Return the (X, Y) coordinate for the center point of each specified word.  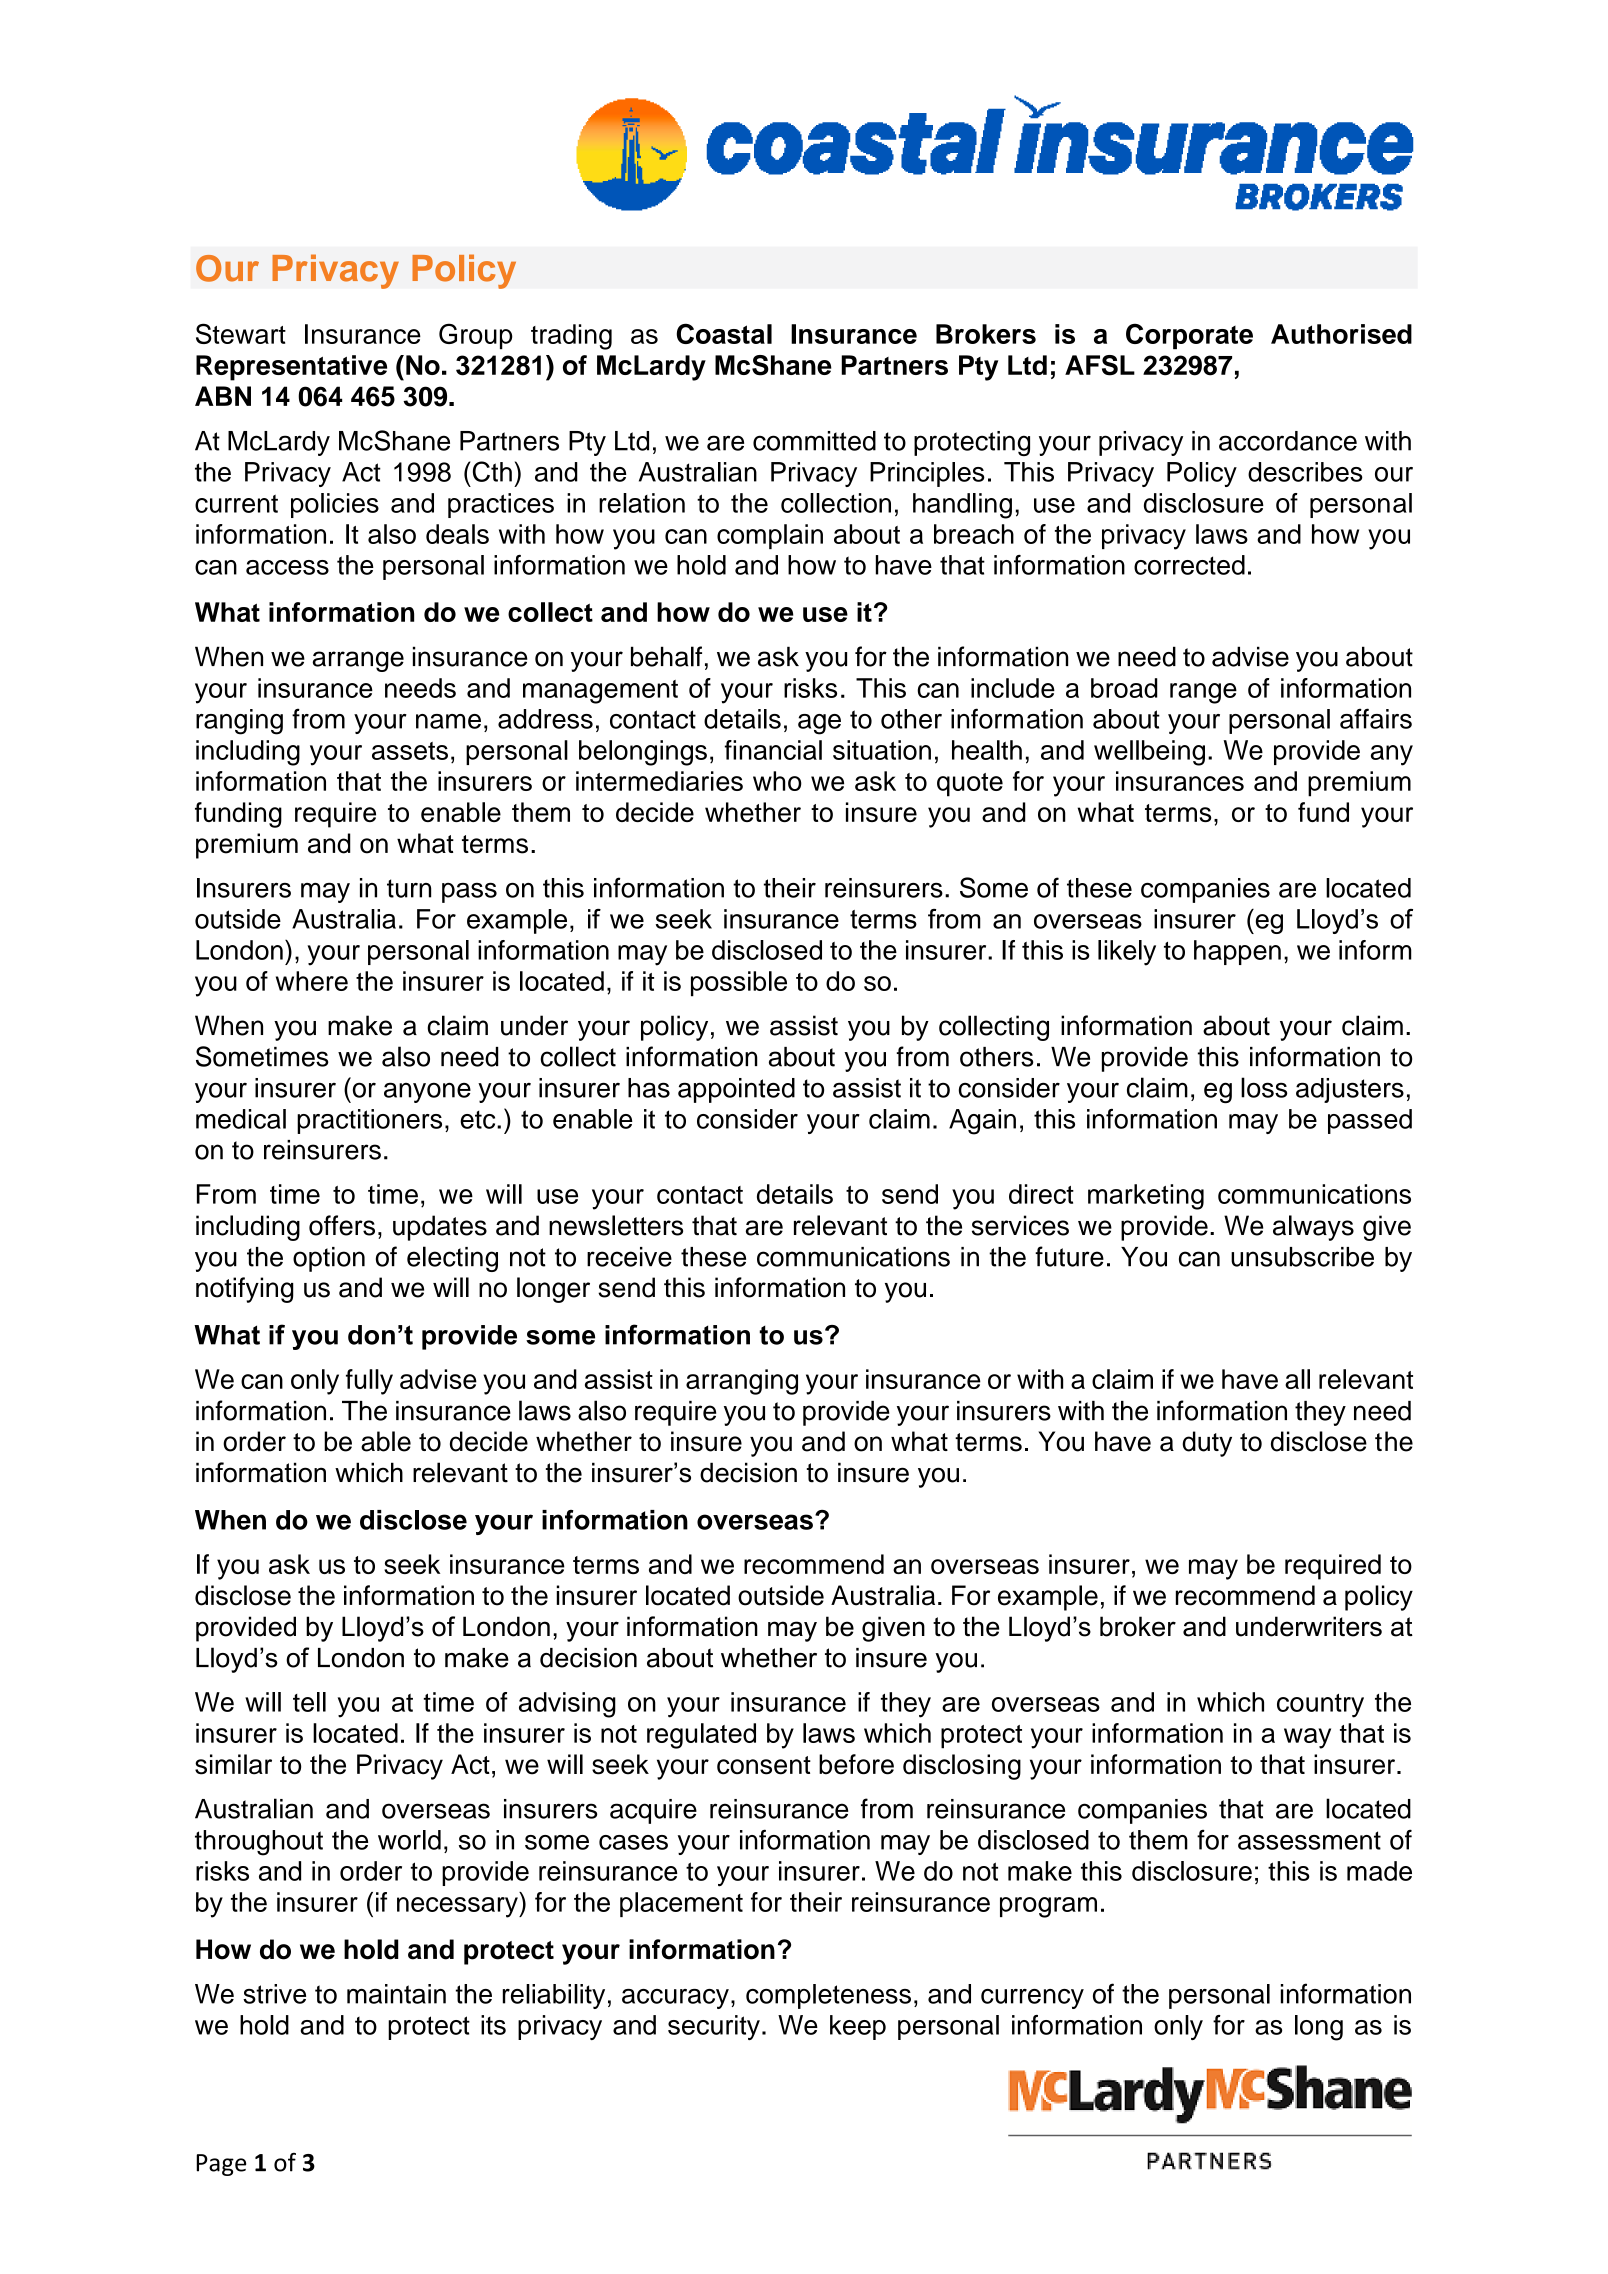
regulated (701, 1736)
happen (1237, 952)
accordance (1288, 441)
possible (739, 984)
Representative (291, 368)
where (312, 981)
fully (369, 1382)
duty (1207, 1444)
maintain (396, 1994)
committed (814, 441)
